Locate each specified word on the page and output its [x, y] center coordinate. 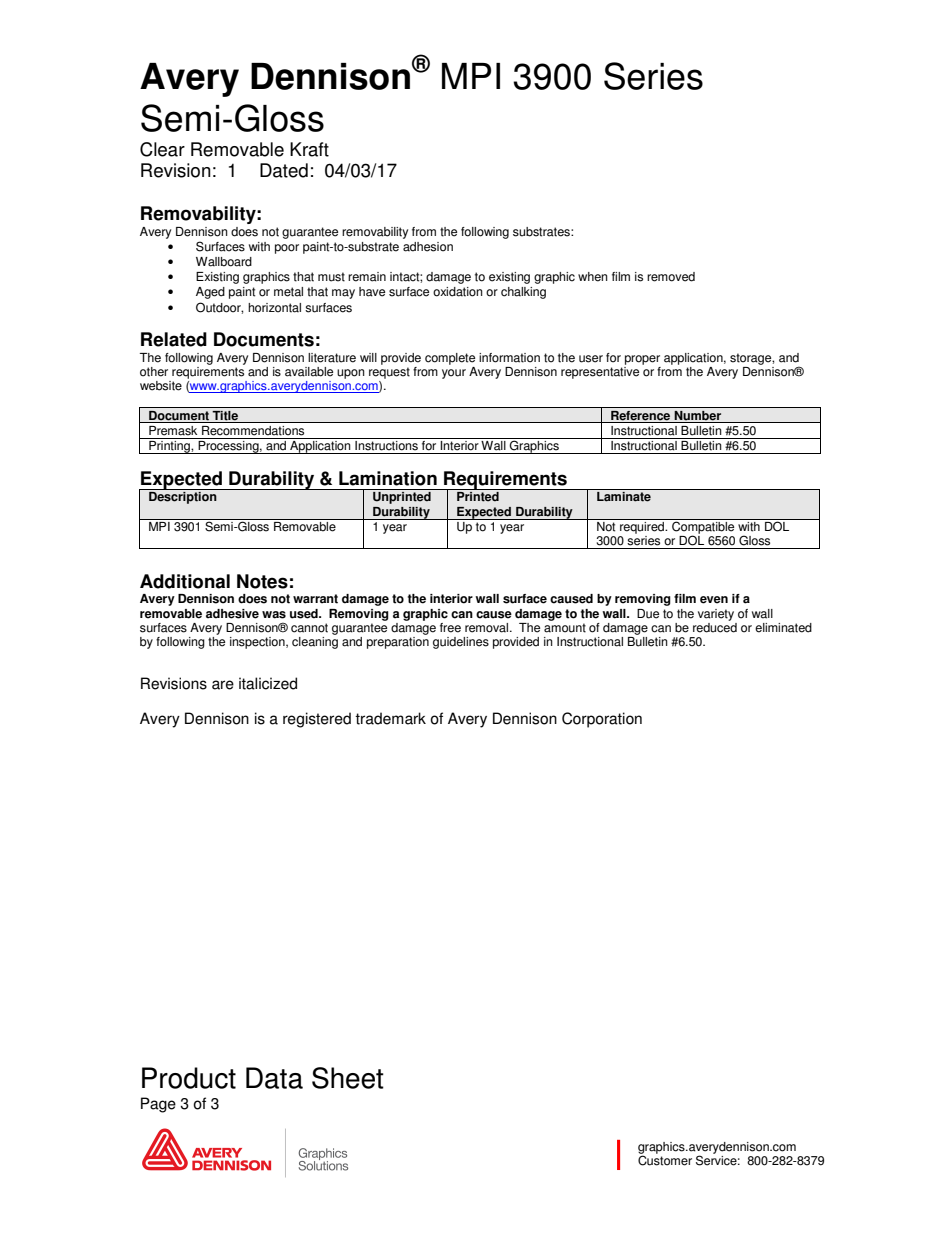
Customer [665, 1159]
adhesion [428, 247]
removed [671, 277]
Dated [284, 170]
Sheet [348, 1078]
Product [189, 1078]
